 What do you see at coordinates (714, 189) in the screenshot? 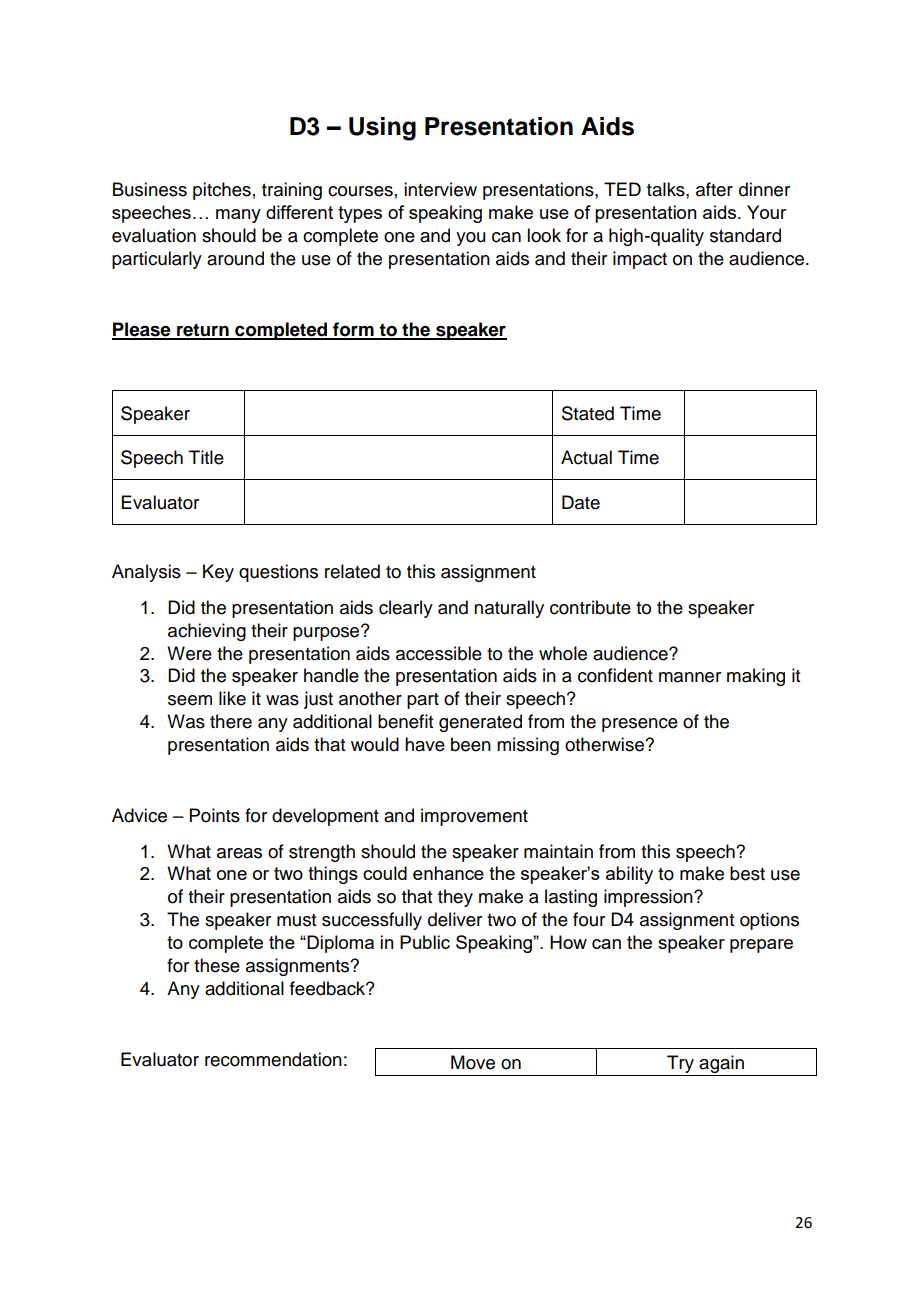
I see `after` at bounding box center [714, 189].
